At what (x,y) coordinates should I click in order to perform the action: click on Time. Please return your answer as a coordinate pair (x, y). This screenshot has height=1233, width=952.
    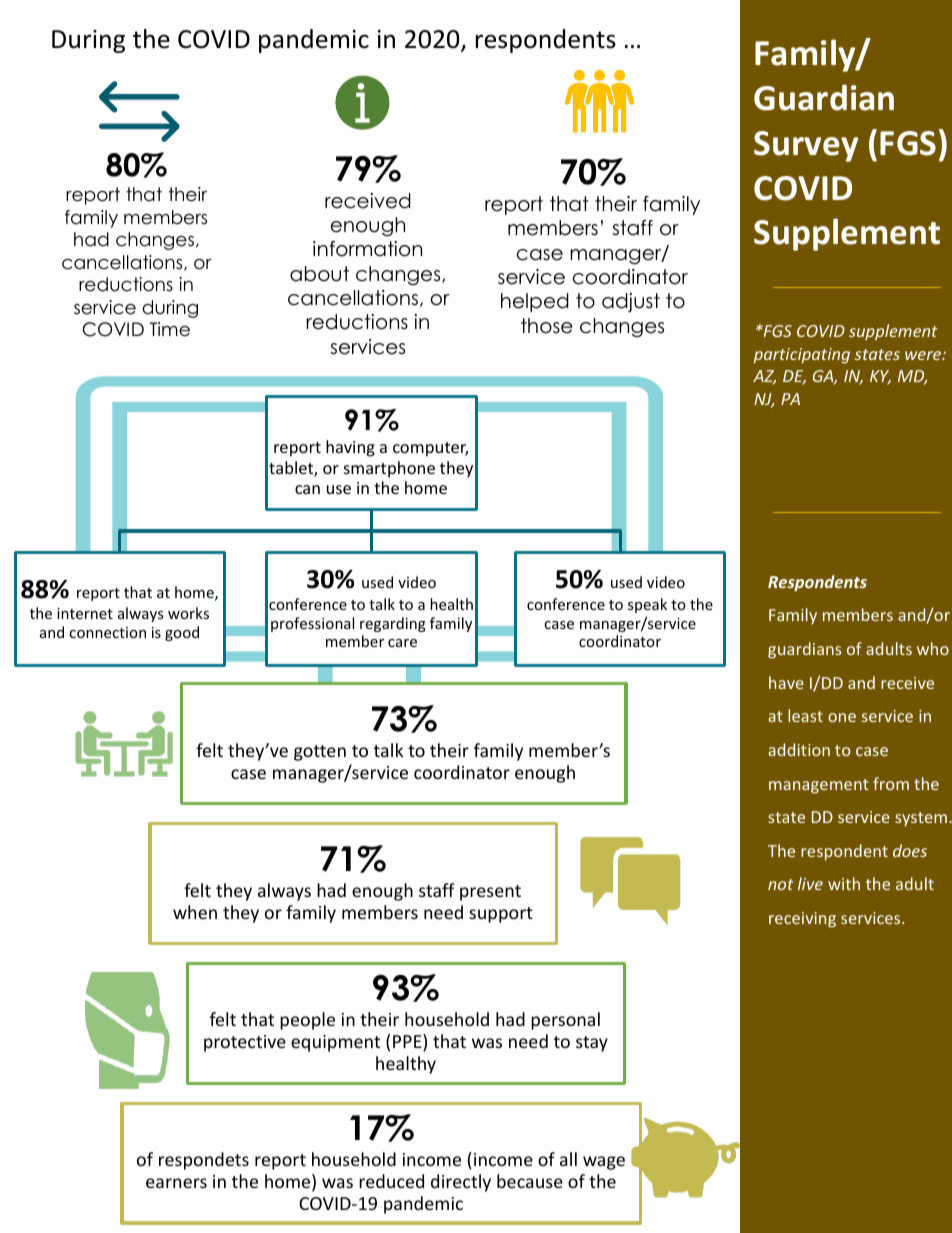
    Looking at the image, I should click on (170, 329).
